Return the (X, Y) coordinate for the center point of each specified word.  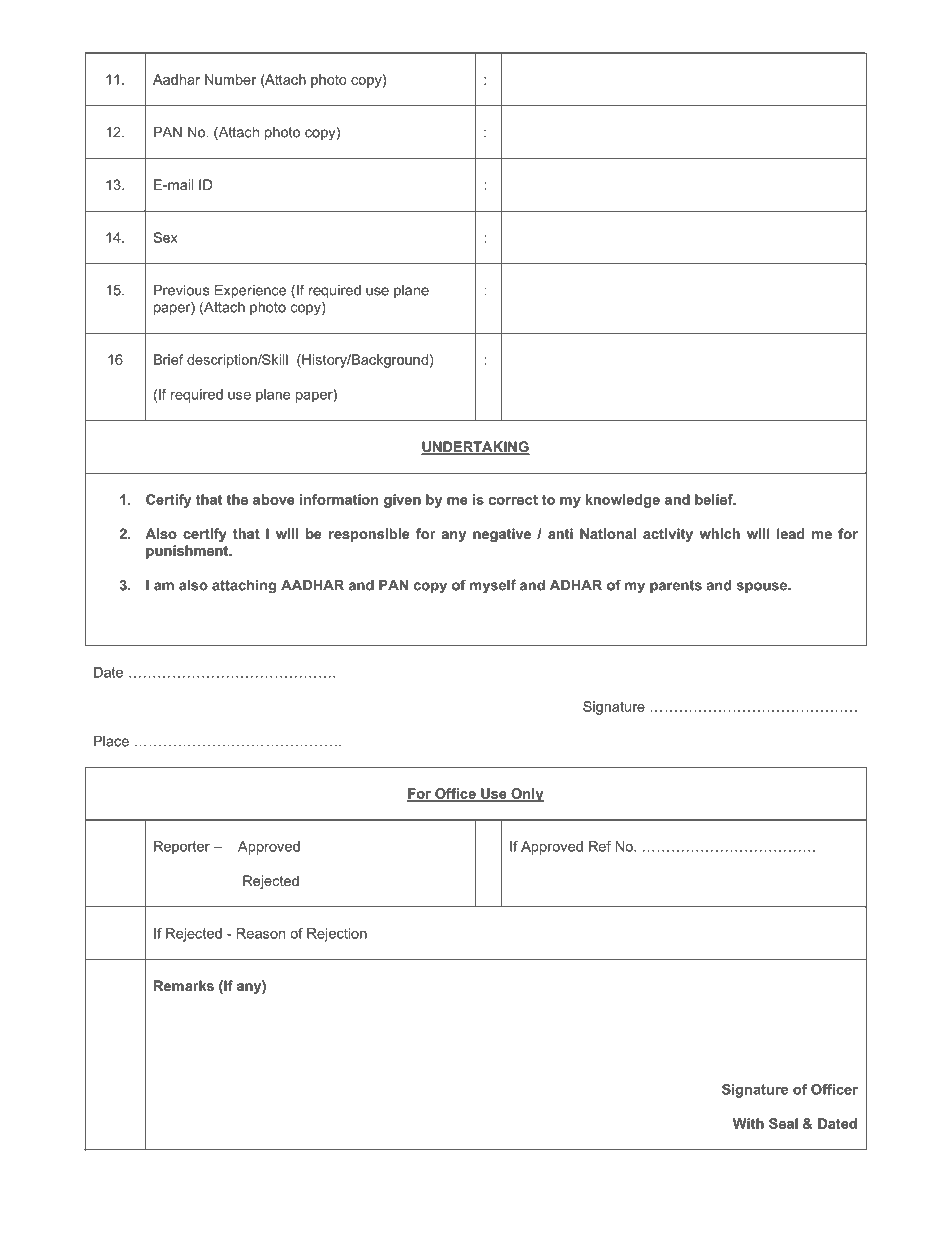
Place (111, 741)
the (237, 499)
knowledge (622, 501)
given (402, 501)
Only (526, 795)
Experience (250, 291)
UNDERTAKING (475, 448)
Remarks (184, 985)
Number (230, 79)
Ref (600, 846)
